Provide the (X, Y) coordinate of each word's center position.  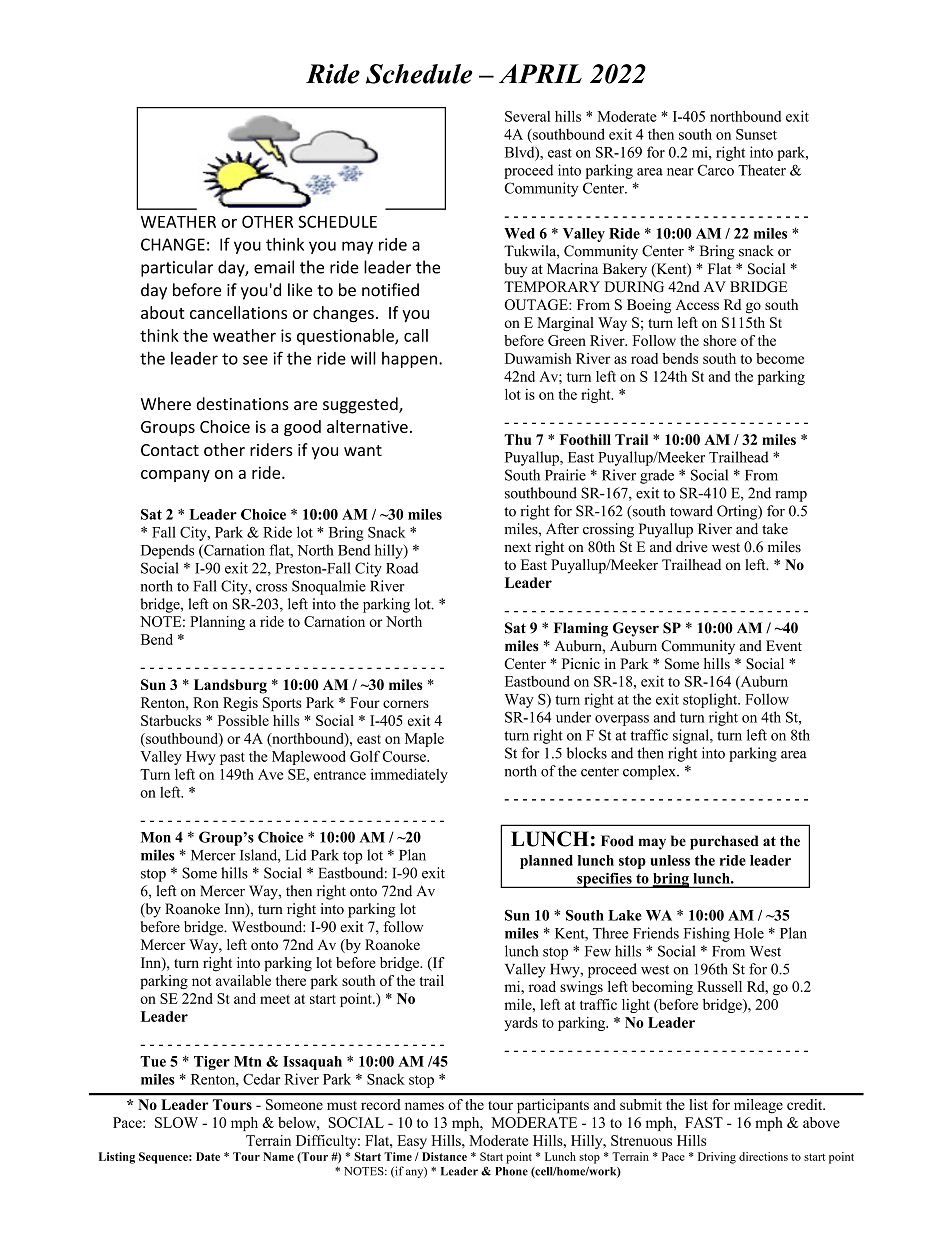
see (255, 360)
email (274, 267)
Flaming (581, 629)
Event (784, 646)
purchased (724, 842)
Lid (296, 855)
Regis (240, 704)
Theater (762, 170)
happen (409, 360)
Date (208, 1156)
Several (527, 116)
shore (719, 340)
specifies (604, 880)
